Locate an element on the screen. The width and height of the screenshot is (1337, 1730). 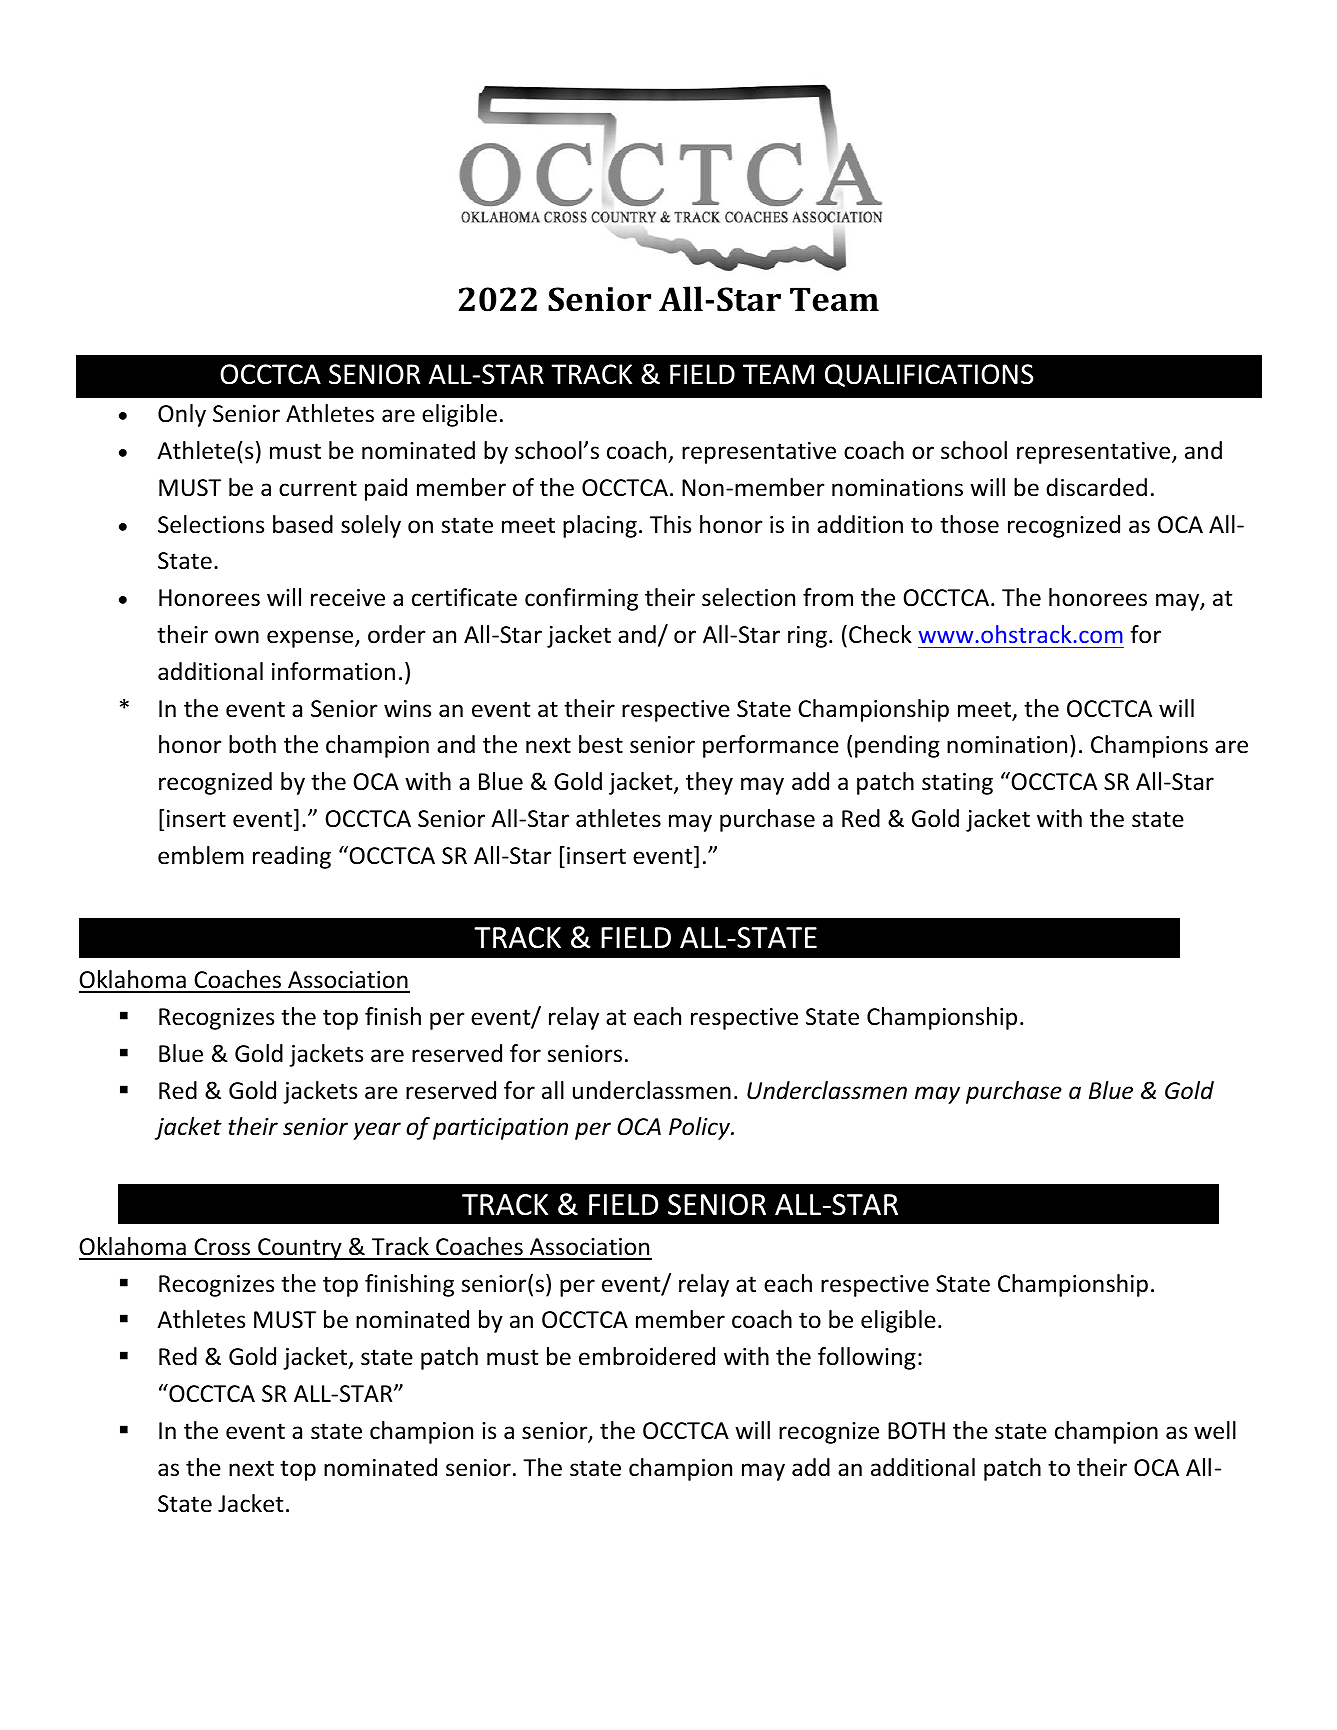
stating is located at coordinates (957, 784).
